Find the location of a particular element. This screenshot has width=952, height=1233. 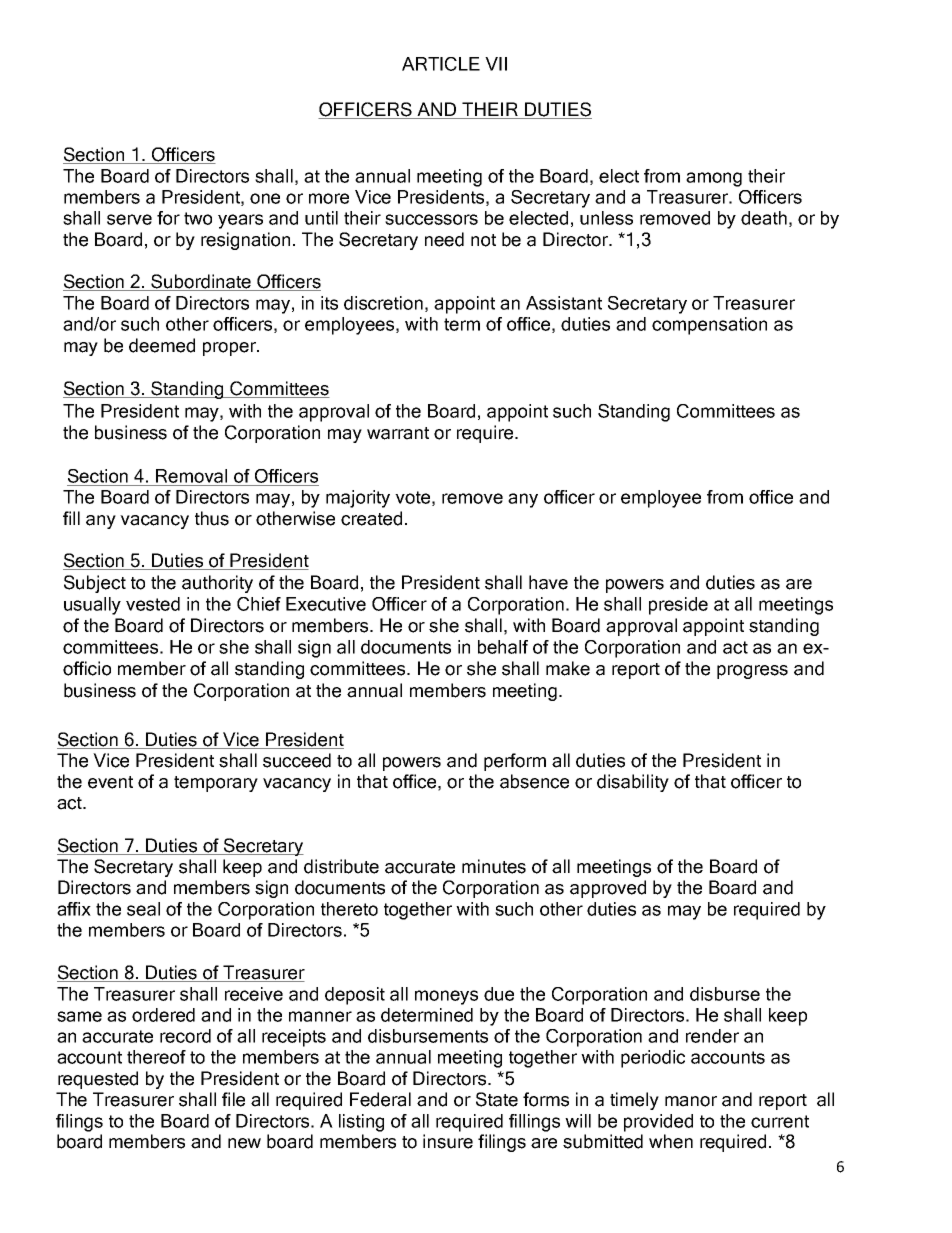

serve is located at coordinates (129, 219).
